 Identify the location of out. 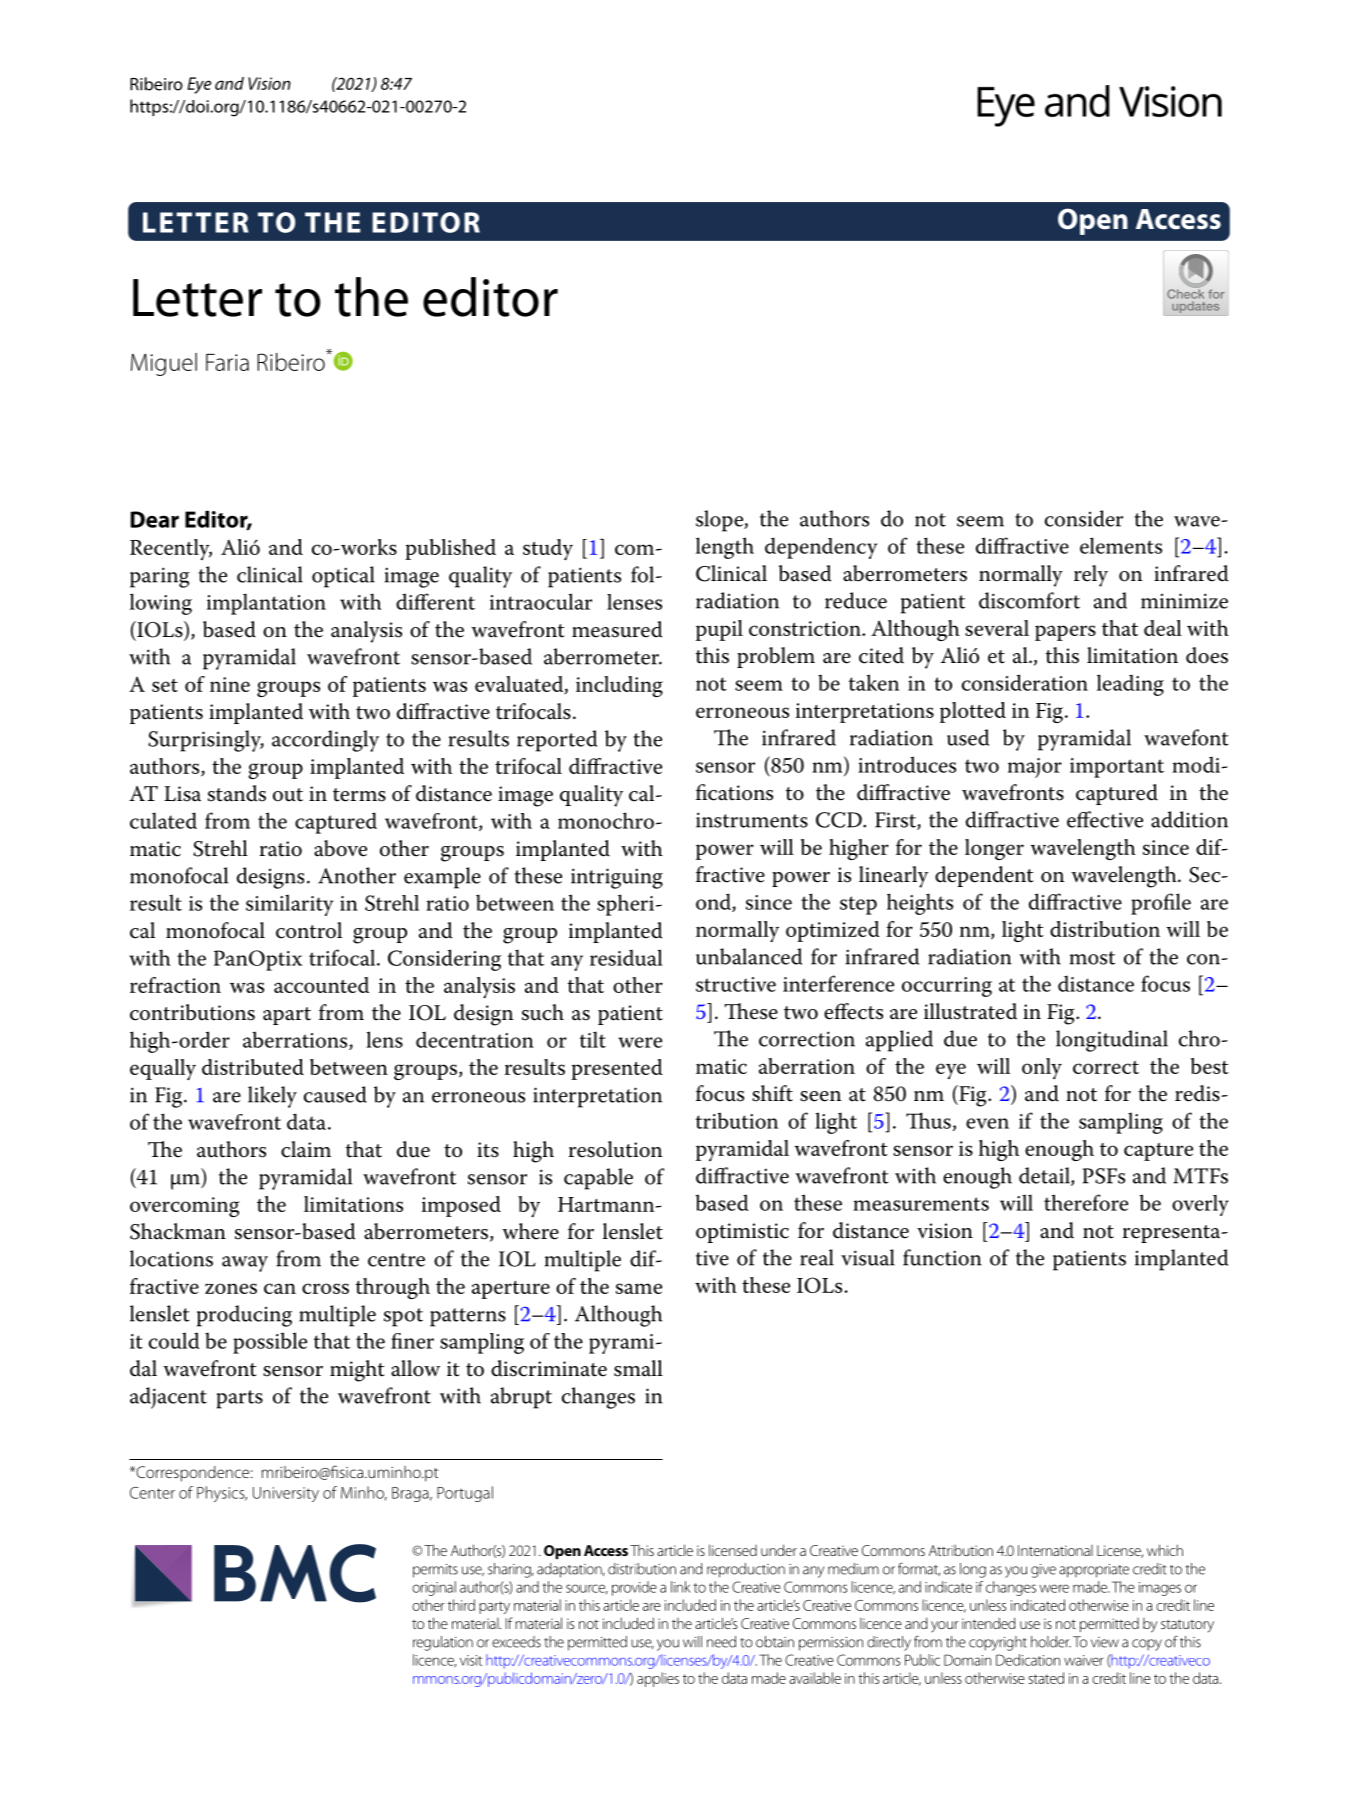
(288, 795).
